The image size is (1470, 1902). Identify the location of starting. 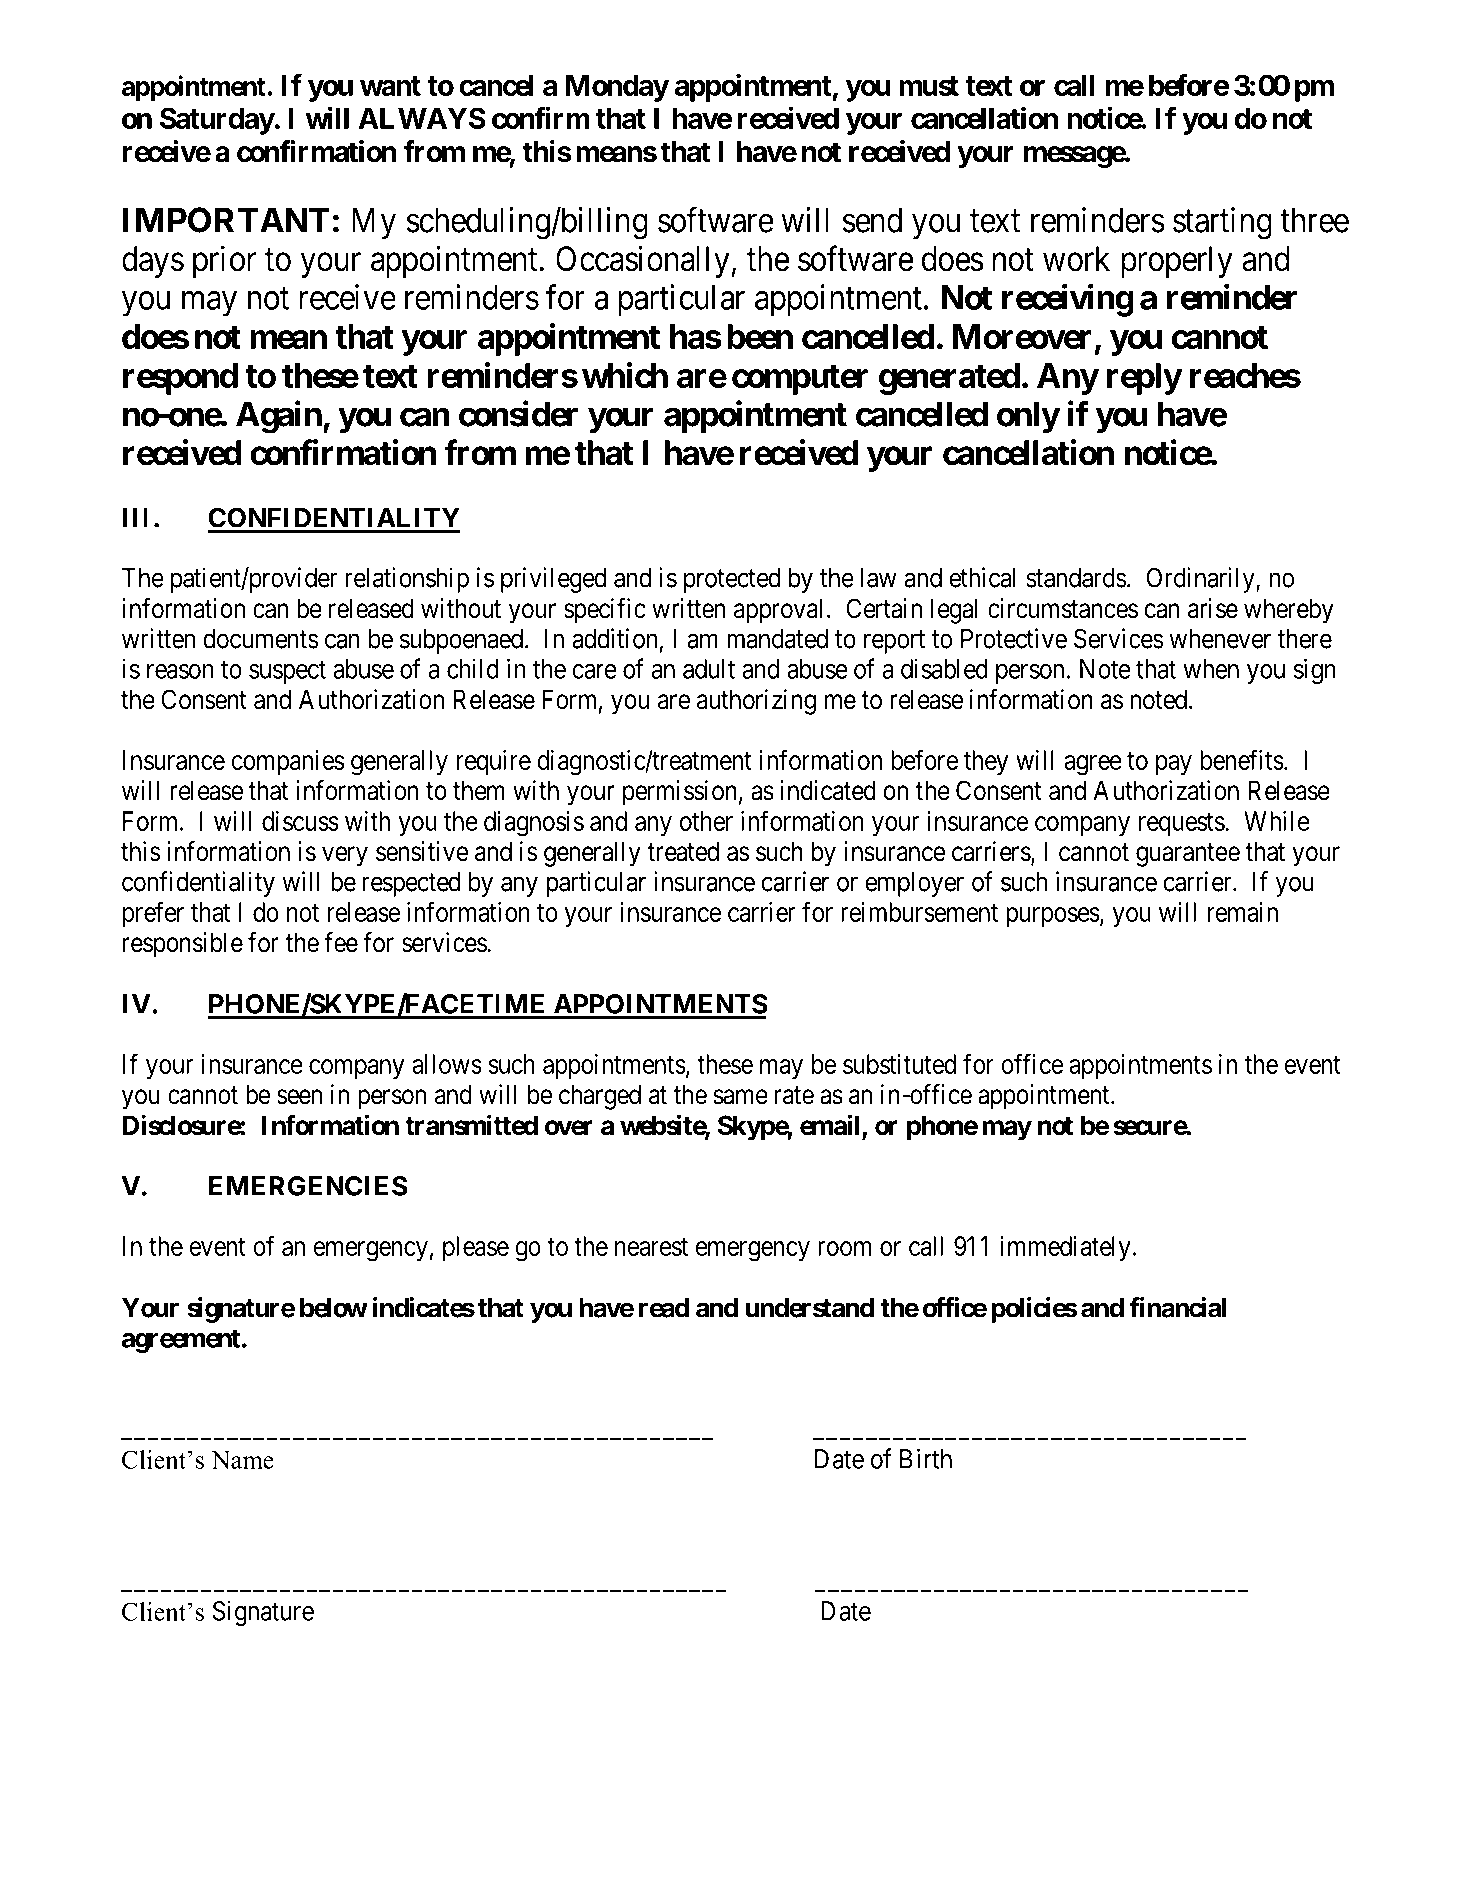
(1222, 223).
